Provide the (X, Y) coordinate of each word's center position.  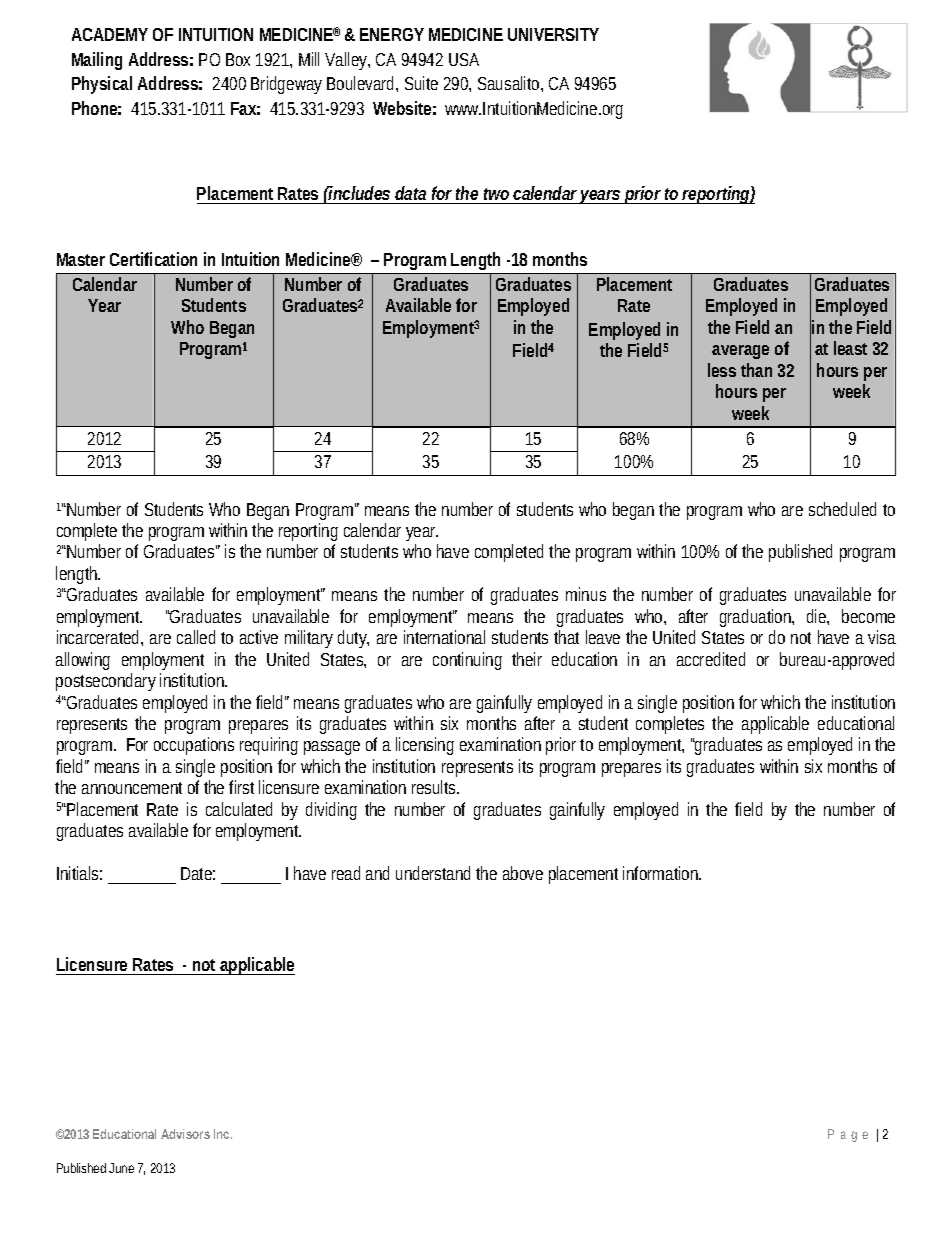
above (523, 873)
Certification (153, 259)
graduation (757, 618)
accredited (711, 659)
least (850, 348)
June (121, 1168)
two (499, 194)
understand (436, 873)
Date (198, 873)
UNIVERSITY (553, 34)
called (199, 637)
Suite (421, 83)
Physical (102, 85)
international (444, 637)
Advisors (185, 1134)
